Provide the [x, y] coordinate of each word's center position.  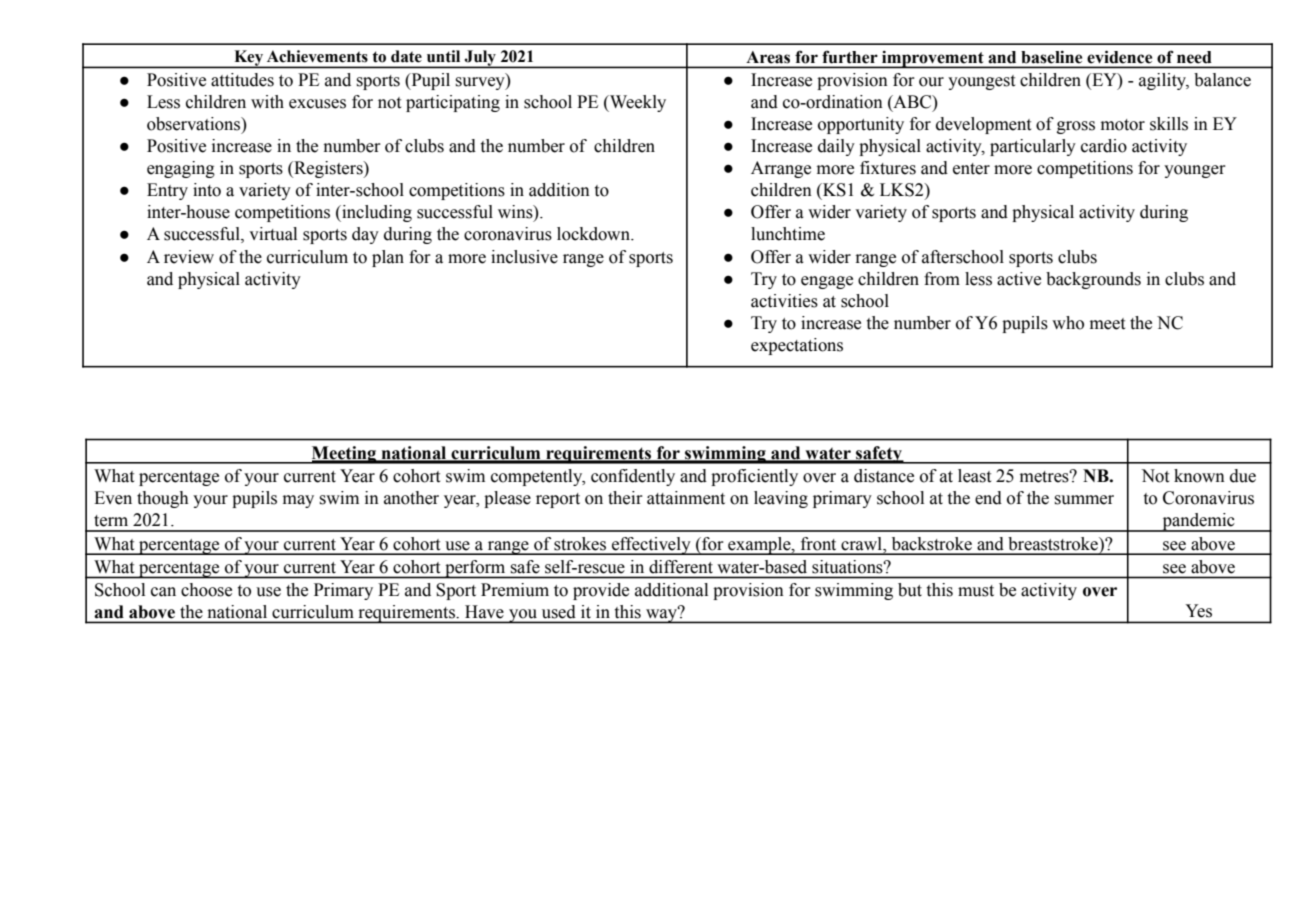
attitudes [242, 80]
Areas [768, 57]
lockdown [594, 234]
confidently [633, 477]
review [189, 257]
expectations [797, 346]
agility [1164, 81]
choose [206, 590]
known [1199, 476]
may [298, 501]
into [207, 190]
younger [1195, 171]
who [1068, 323]
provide [601, 591]
